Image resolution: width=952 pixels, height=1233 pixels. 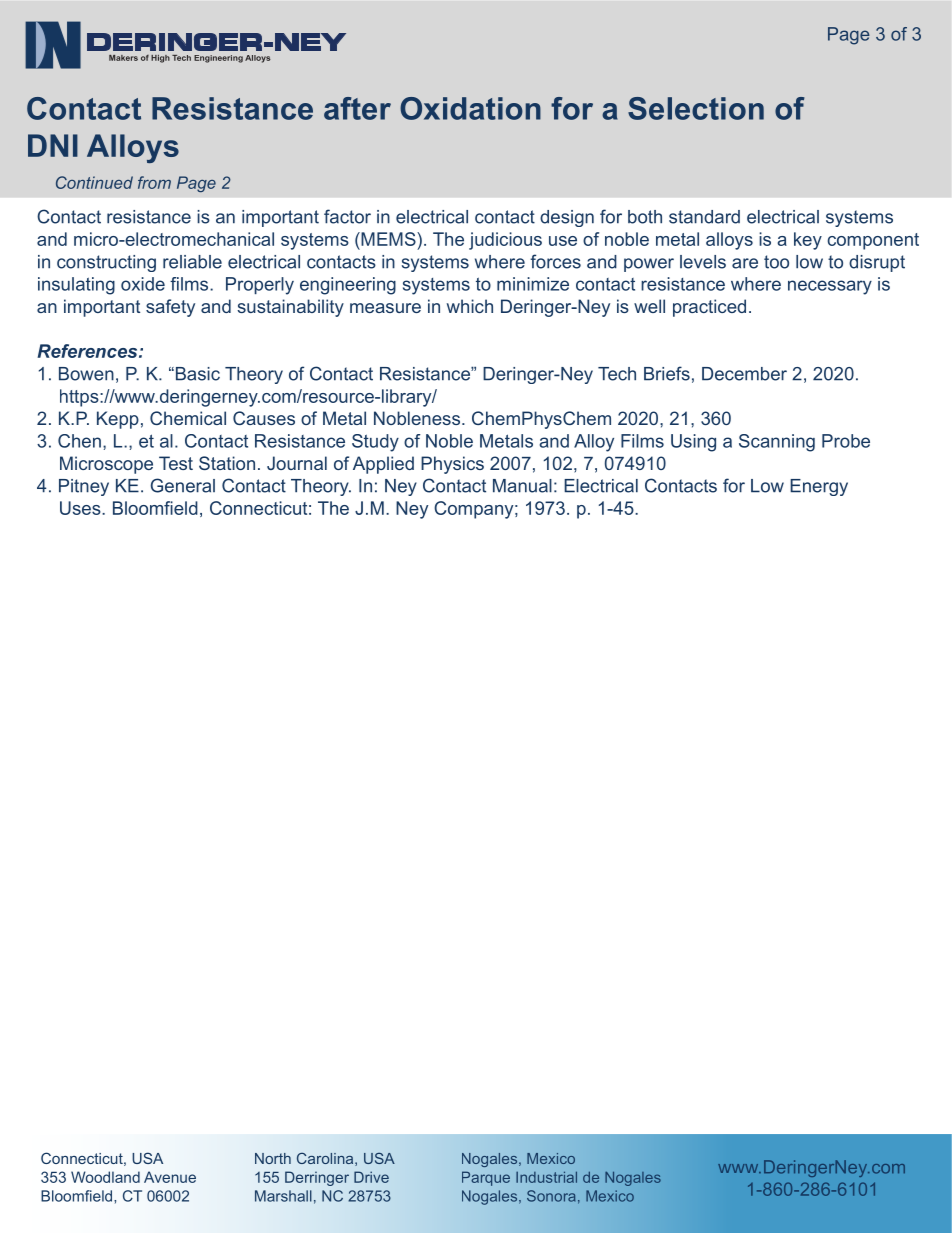 What do you see at coordinates (160, 59) in the screenshot?
I see `High` at bounding box center [160, 59].
